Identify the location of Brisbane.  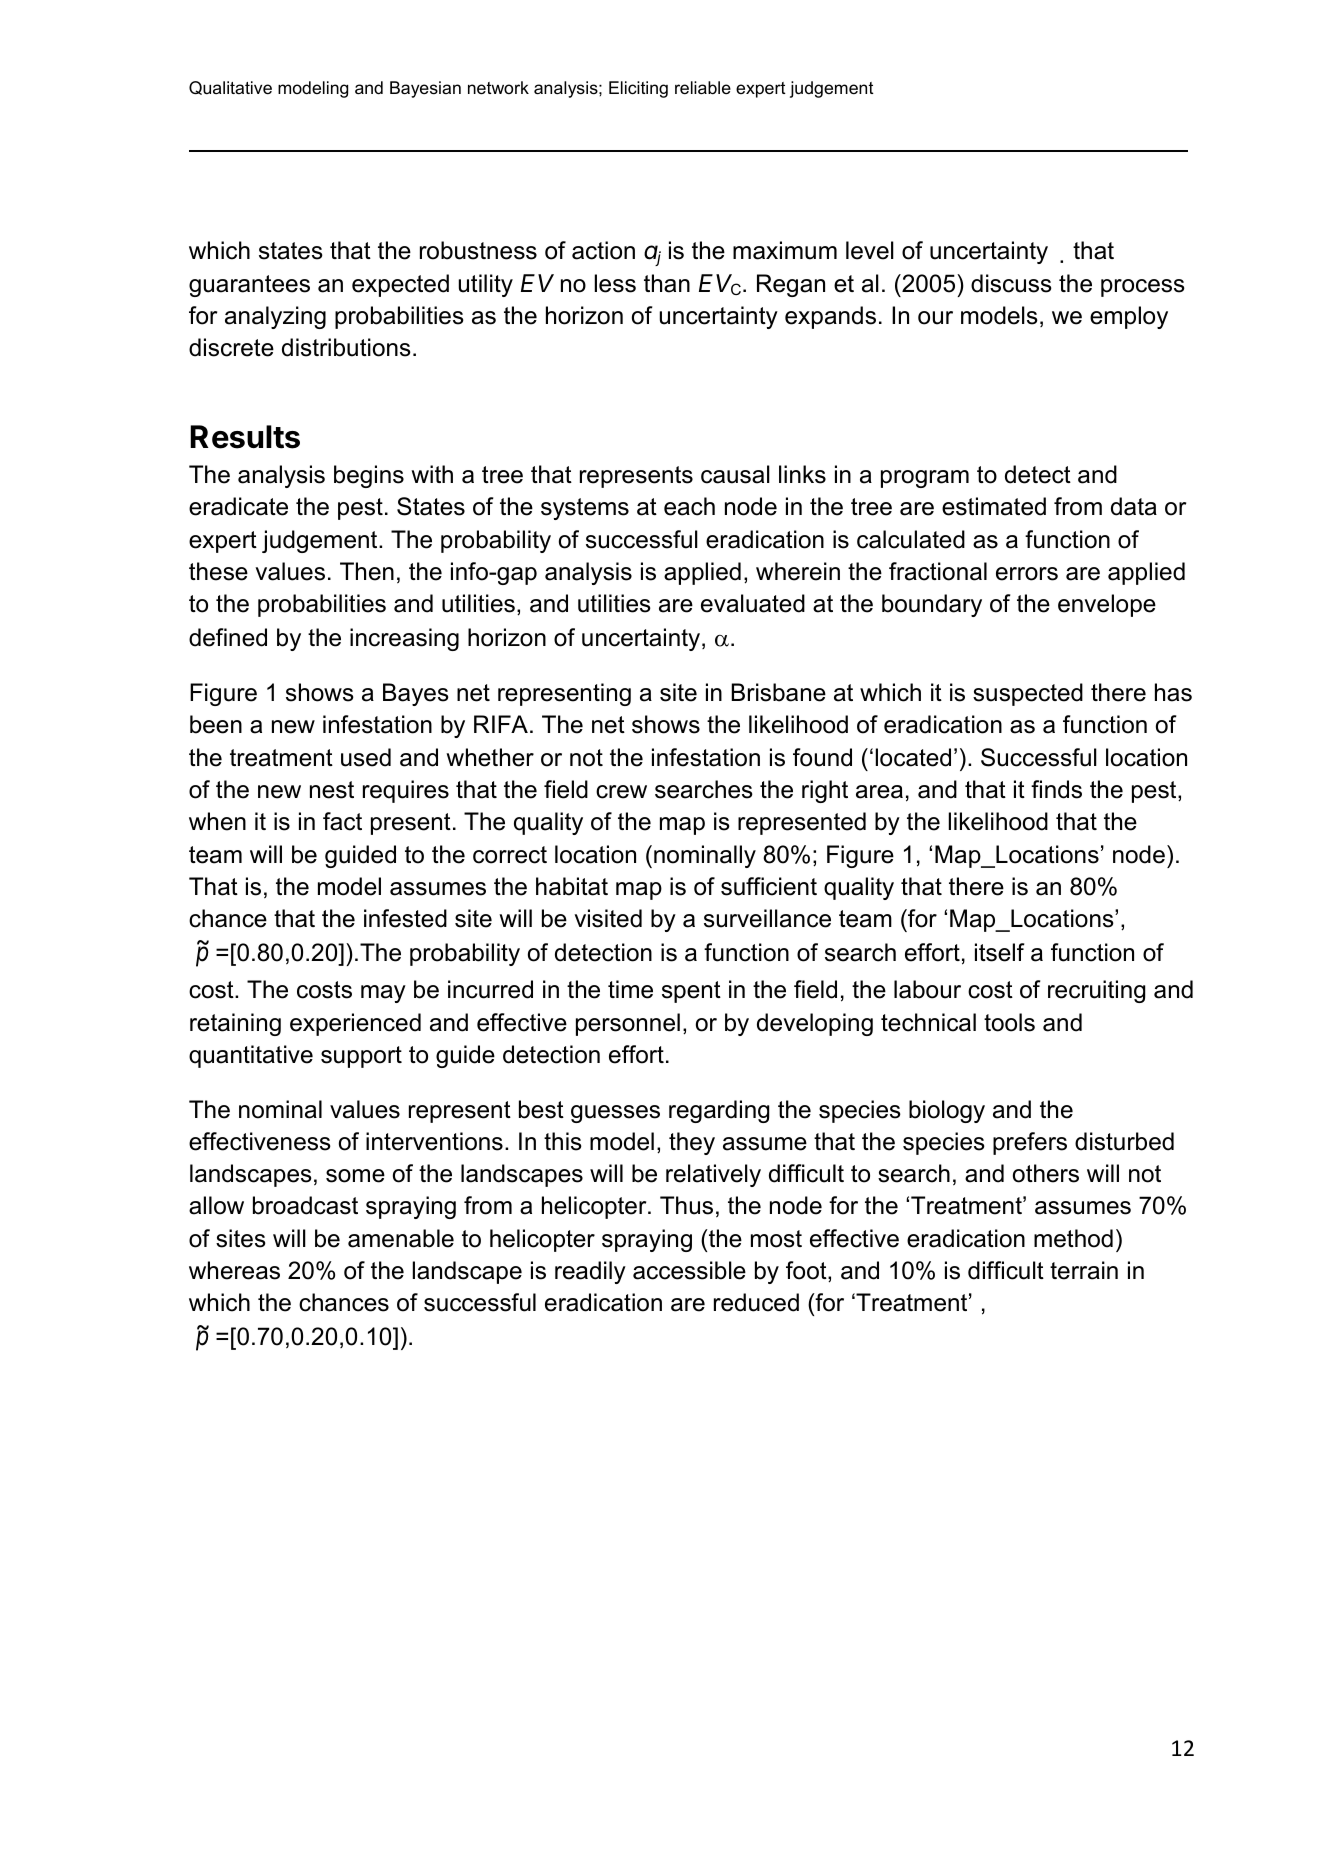
(778, 692).
